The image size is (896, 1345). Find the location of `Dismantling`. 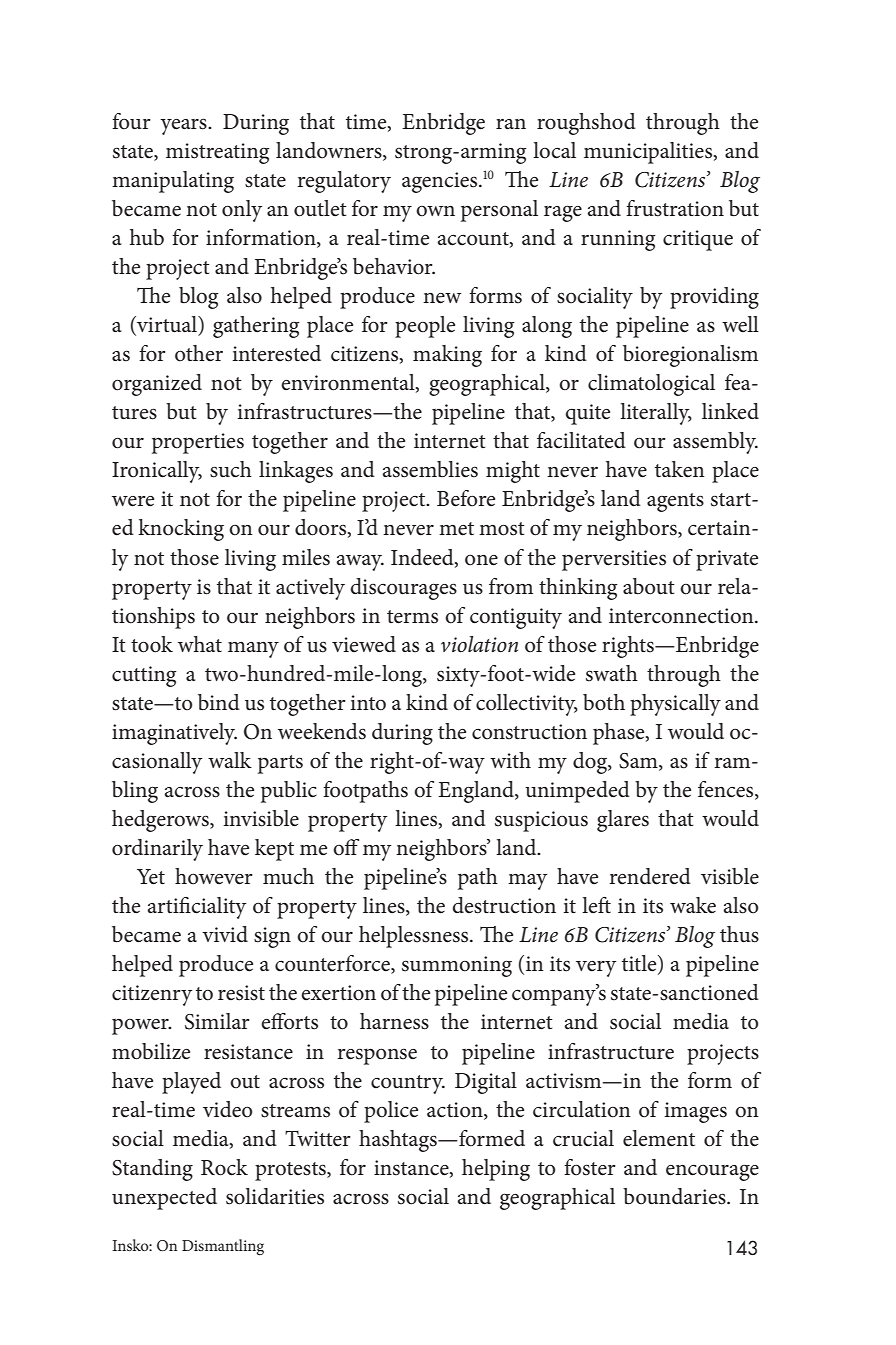

Dismantling is located at coordinates (223, 1247).
